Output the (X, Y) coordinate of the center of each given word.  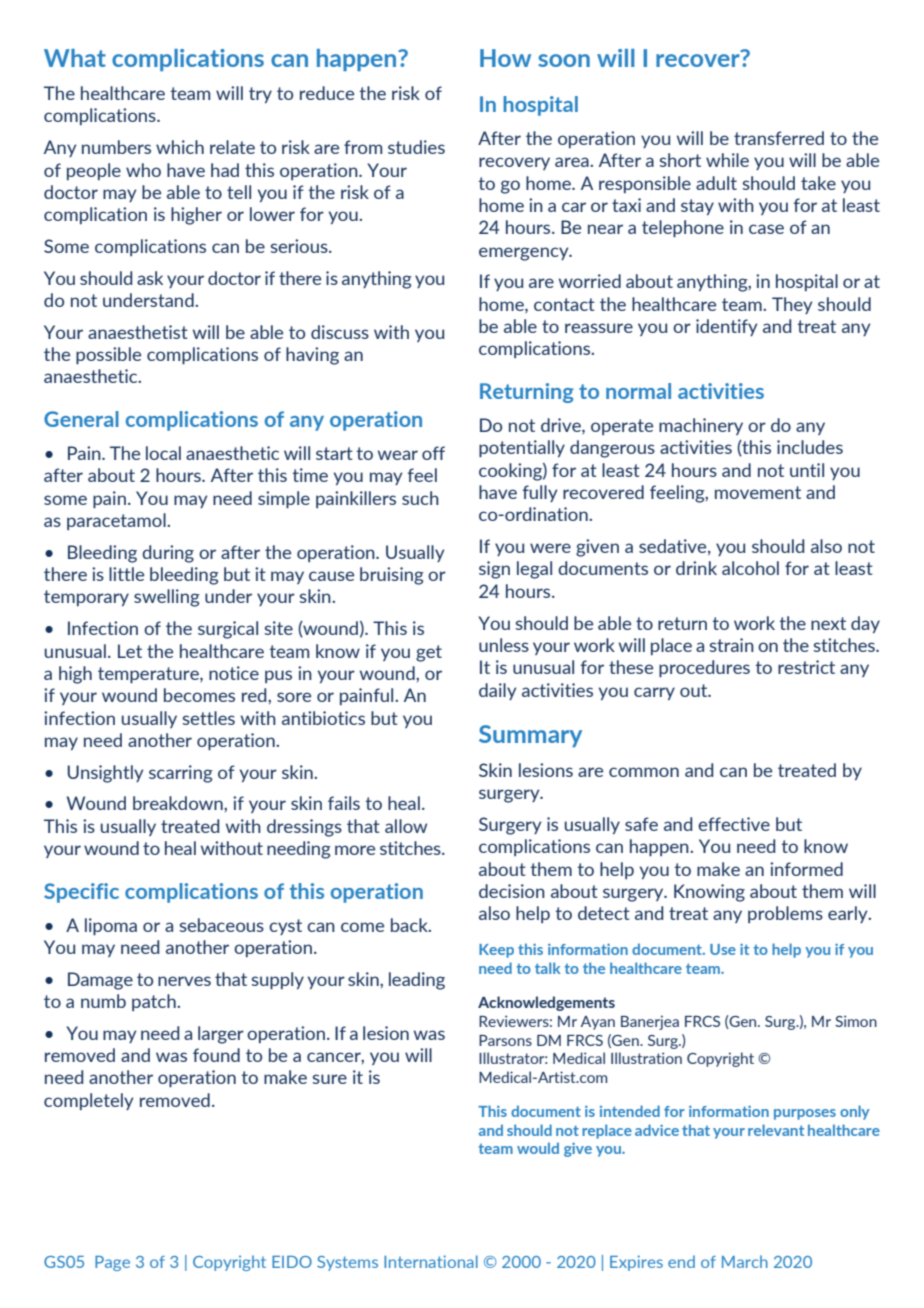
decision (512, 891)
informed (806, 869)
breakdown (179, 803)
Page (112, 1263)
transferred (779, 138)
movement (758, 492)
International (431, 1261)
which (180, 147)
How (505, 58)
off (433, 453)
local (163, 453)
